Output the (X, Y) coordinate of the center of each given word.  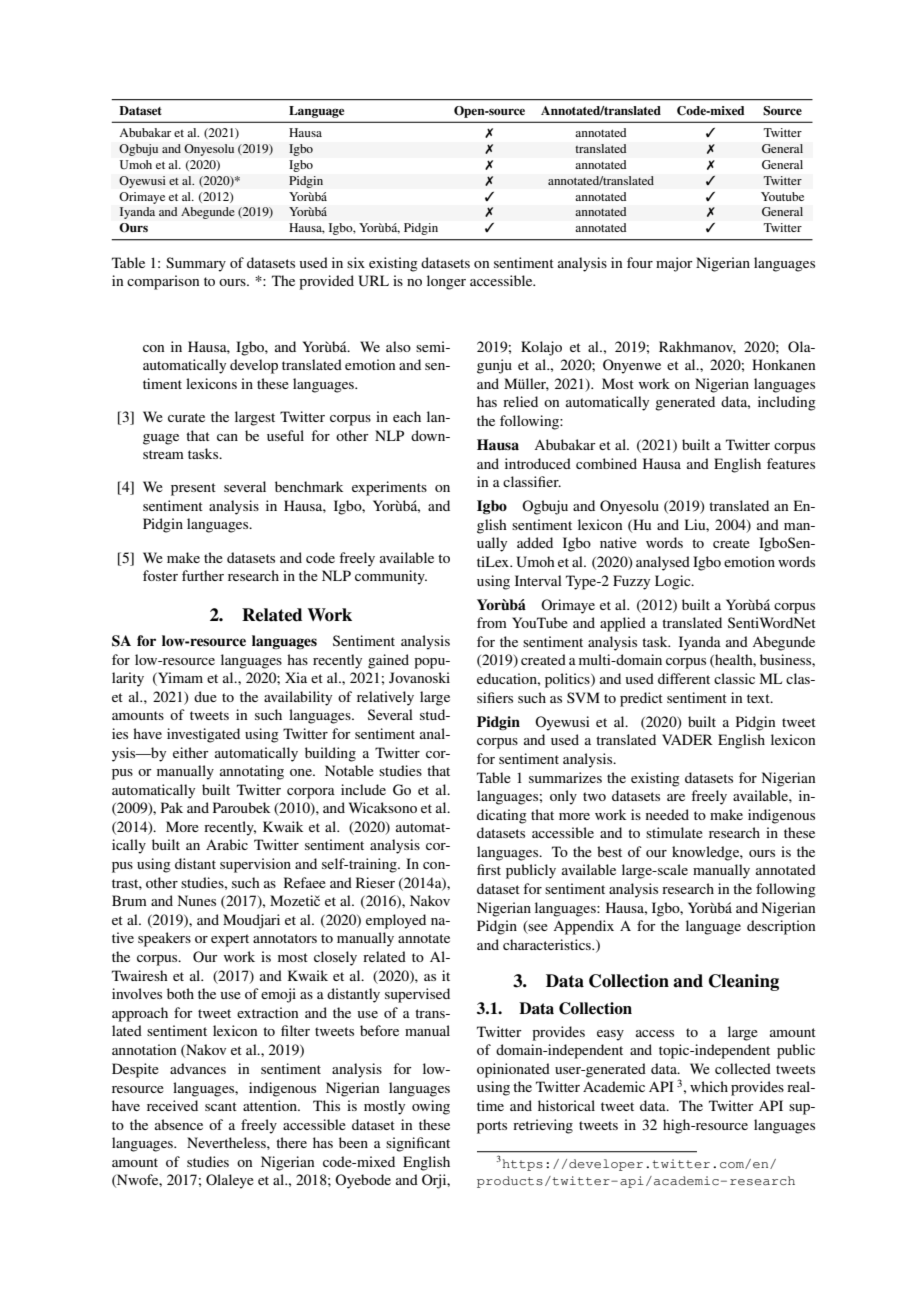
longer (446, 282)
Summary (196, 264)
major (674, 264)
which (709, 1086)
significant (418, 1144)
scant (221, 1106)
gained (388, 661)
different (684, 678)
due (205, 696)
